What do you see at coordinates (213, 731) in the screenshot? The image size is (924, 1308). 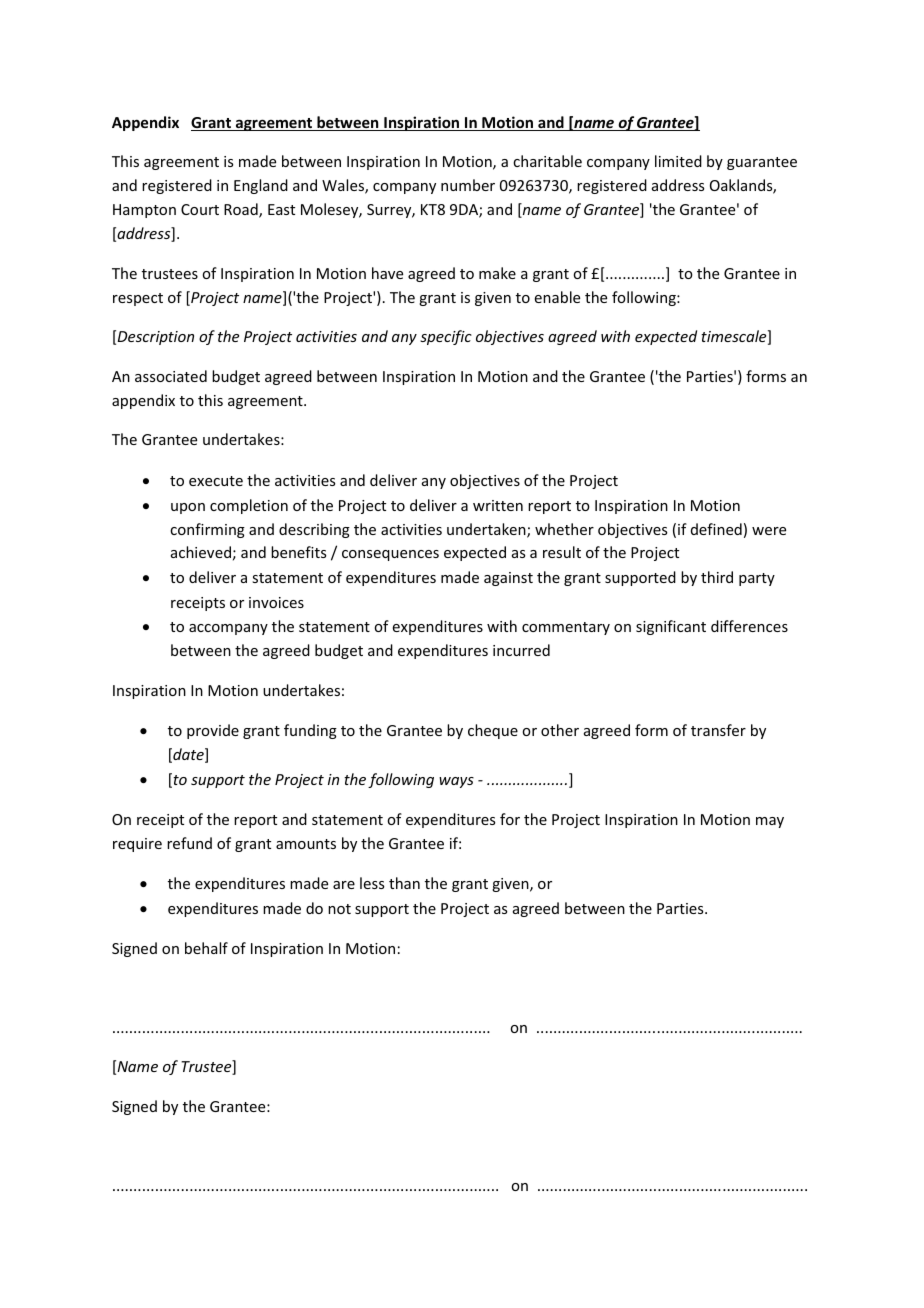 I see `provide` at bounding box center [213, 731].
